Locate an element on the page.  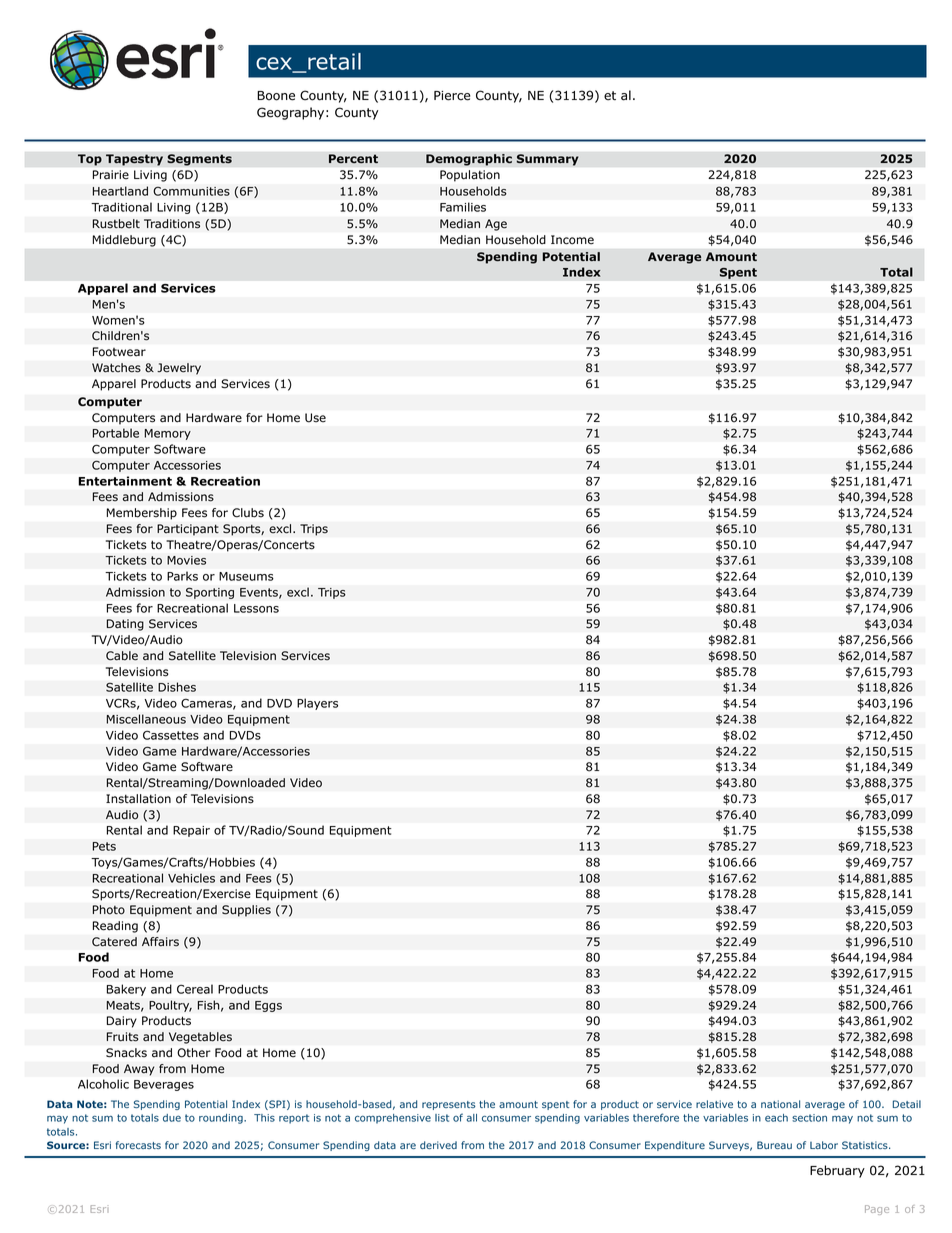
Summary is located at coordinates (547, 160).
